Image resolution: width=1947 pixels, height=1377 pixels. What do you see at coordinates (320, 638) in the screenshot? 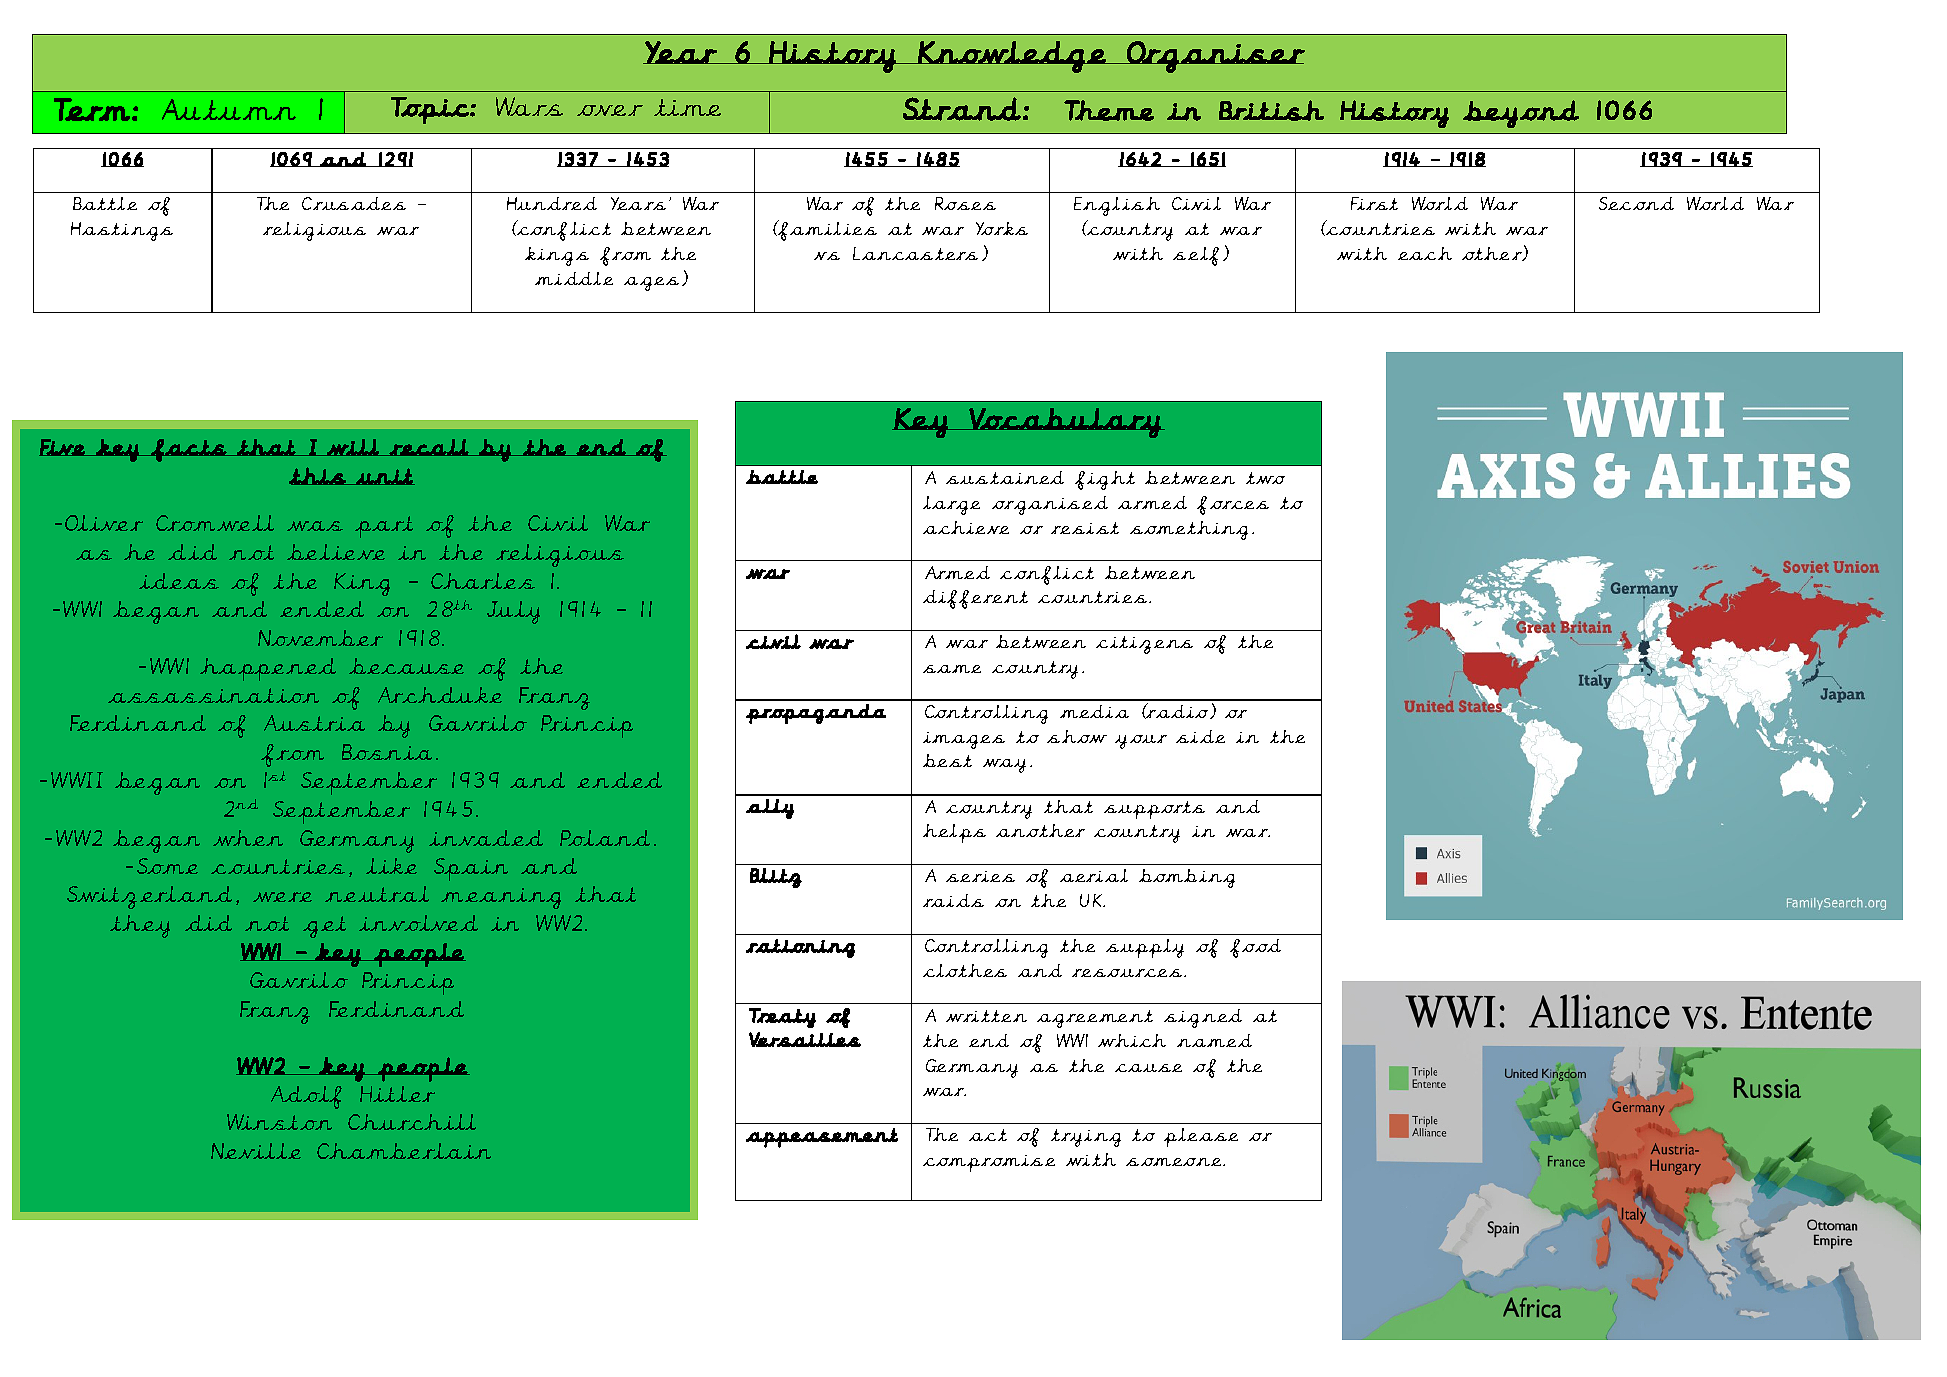
I see `November` at bounding box center [320, 638].
